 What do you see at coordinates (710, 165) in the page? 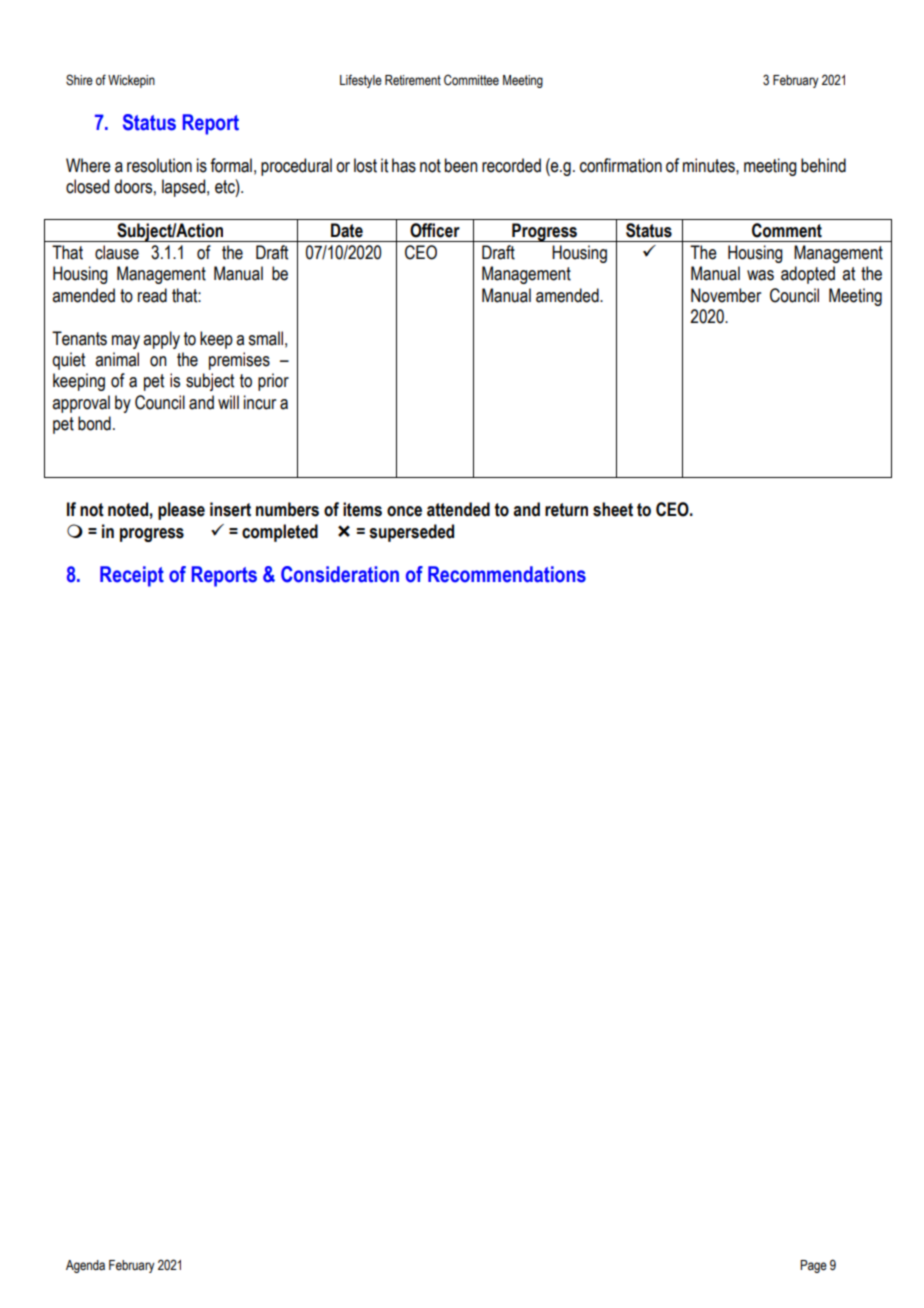
I see `minutes` at bounding box center [710, 165].
